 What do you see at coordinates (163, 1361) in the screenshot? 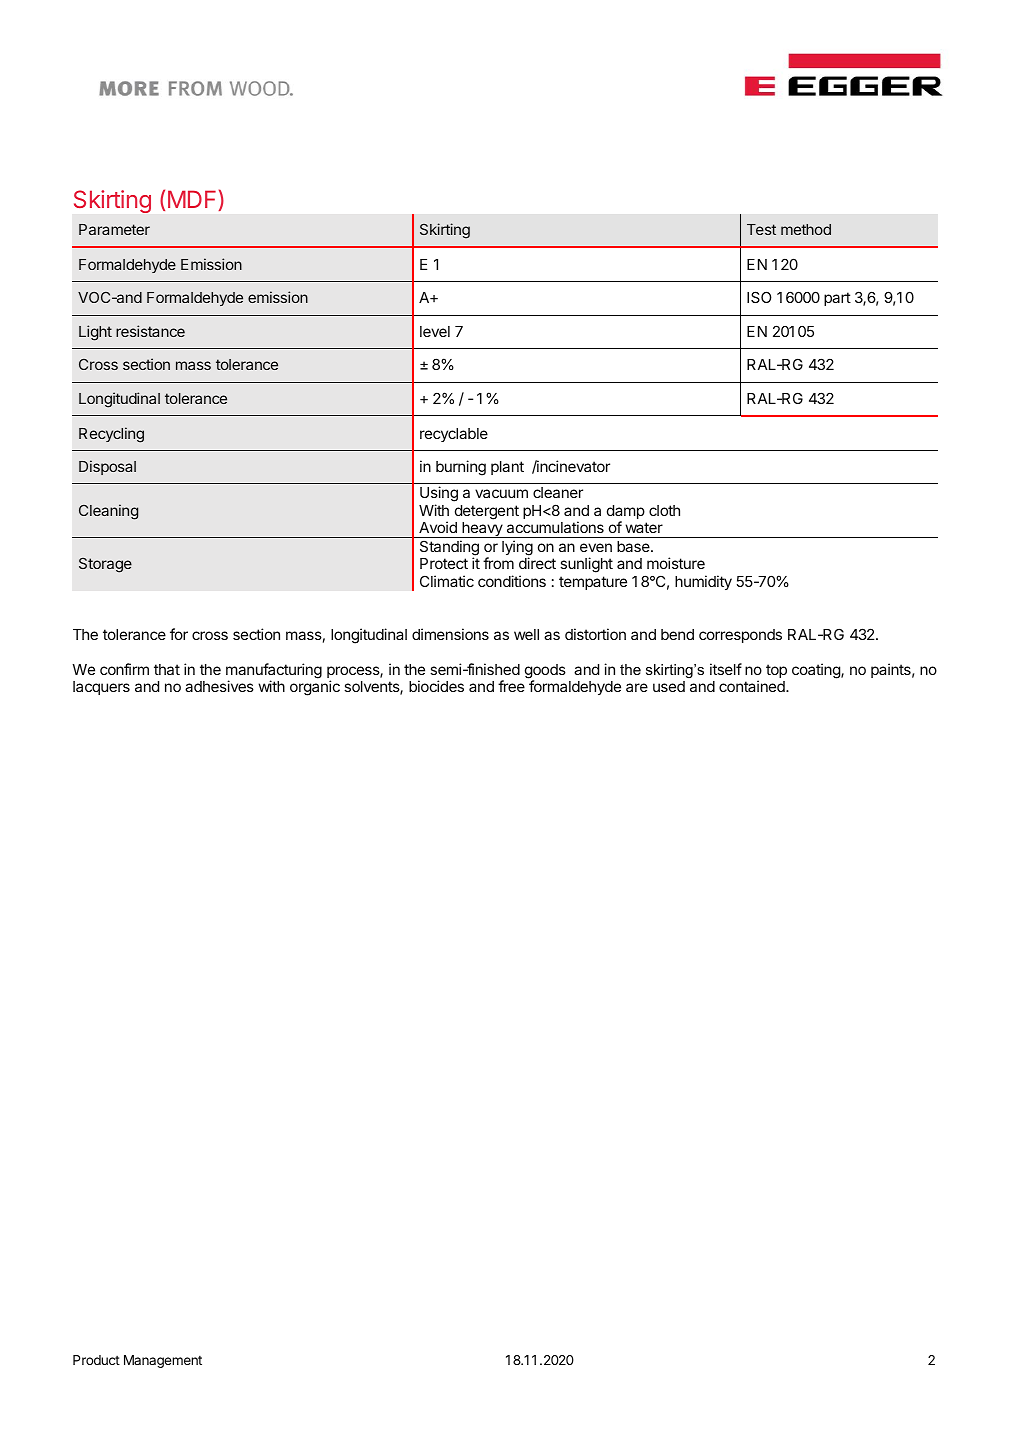
I see `Management` at bounding box center [163, 1361].
